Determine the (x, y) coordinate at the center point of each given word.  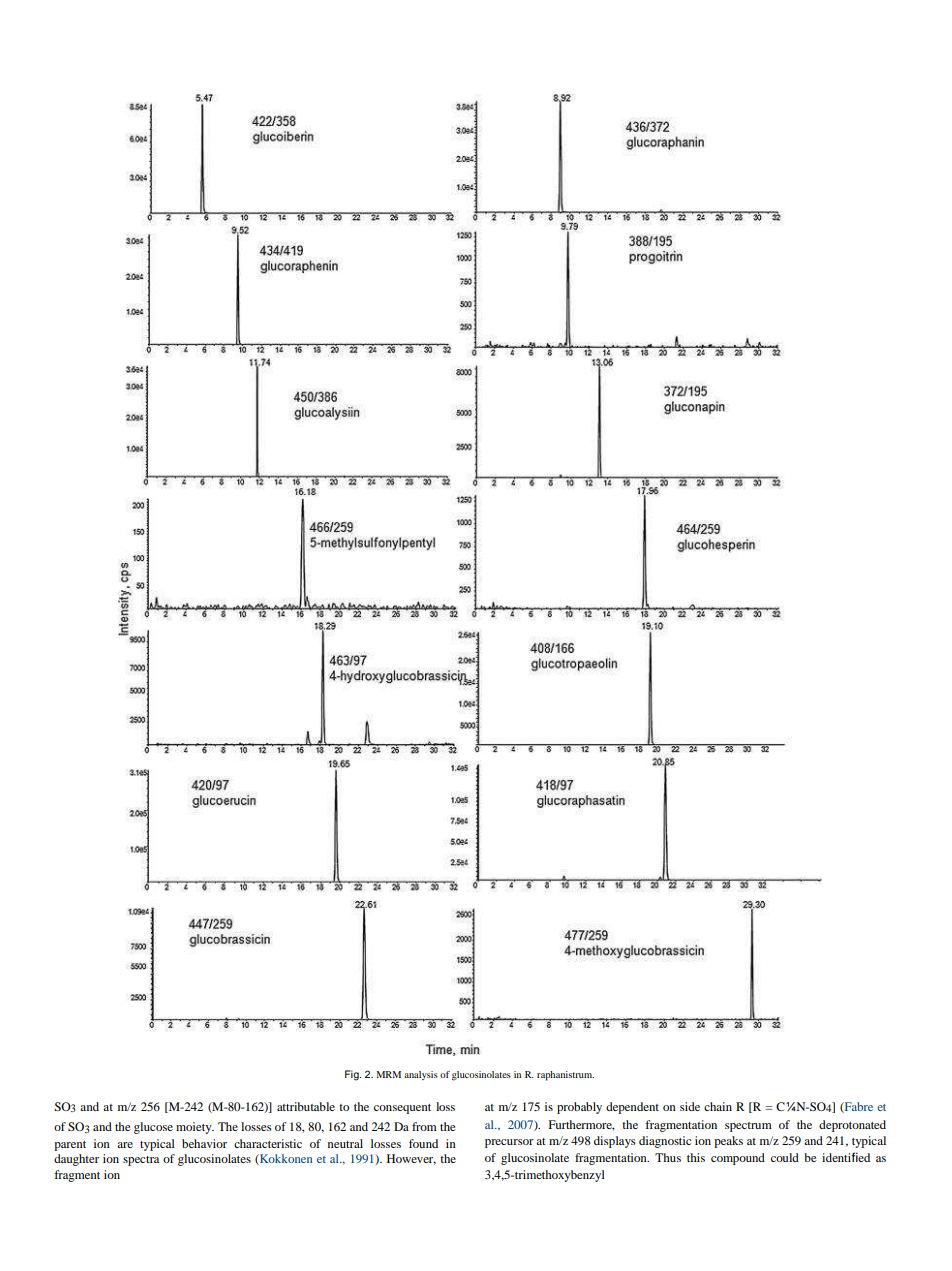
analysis (421, 1075)
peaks (728, 1142)
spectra (141, 1161)
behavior (204, 1143)
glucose (153, 1128)
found (423, 1143)
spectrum (748, 1127)
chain (718, 1106)
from (424, 1126)
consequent (402, 1109)
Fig (353, 1075)
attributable (306, 1106)
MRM (388, 1074)
